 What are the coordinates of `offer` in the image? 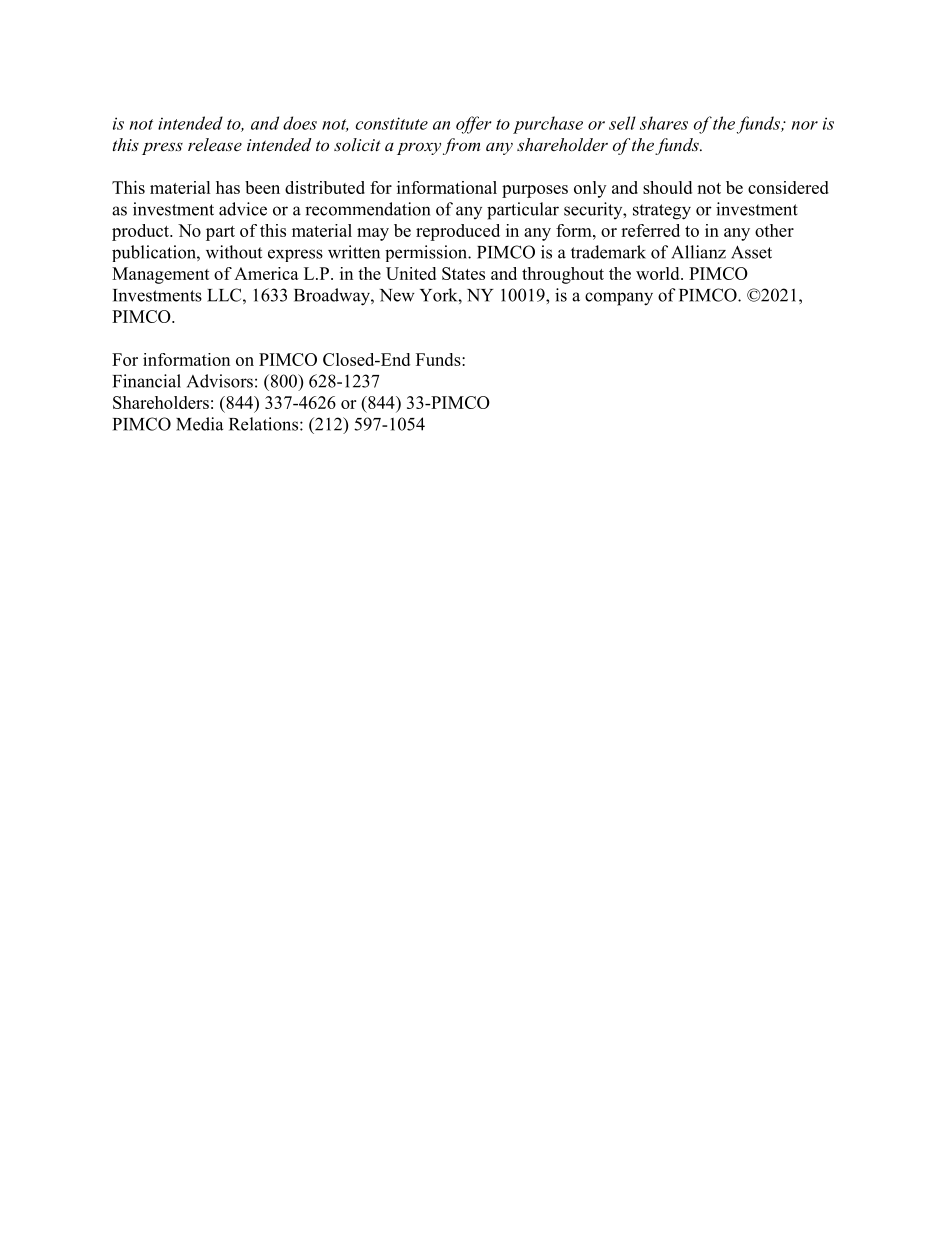 It's located at (474, 125).
